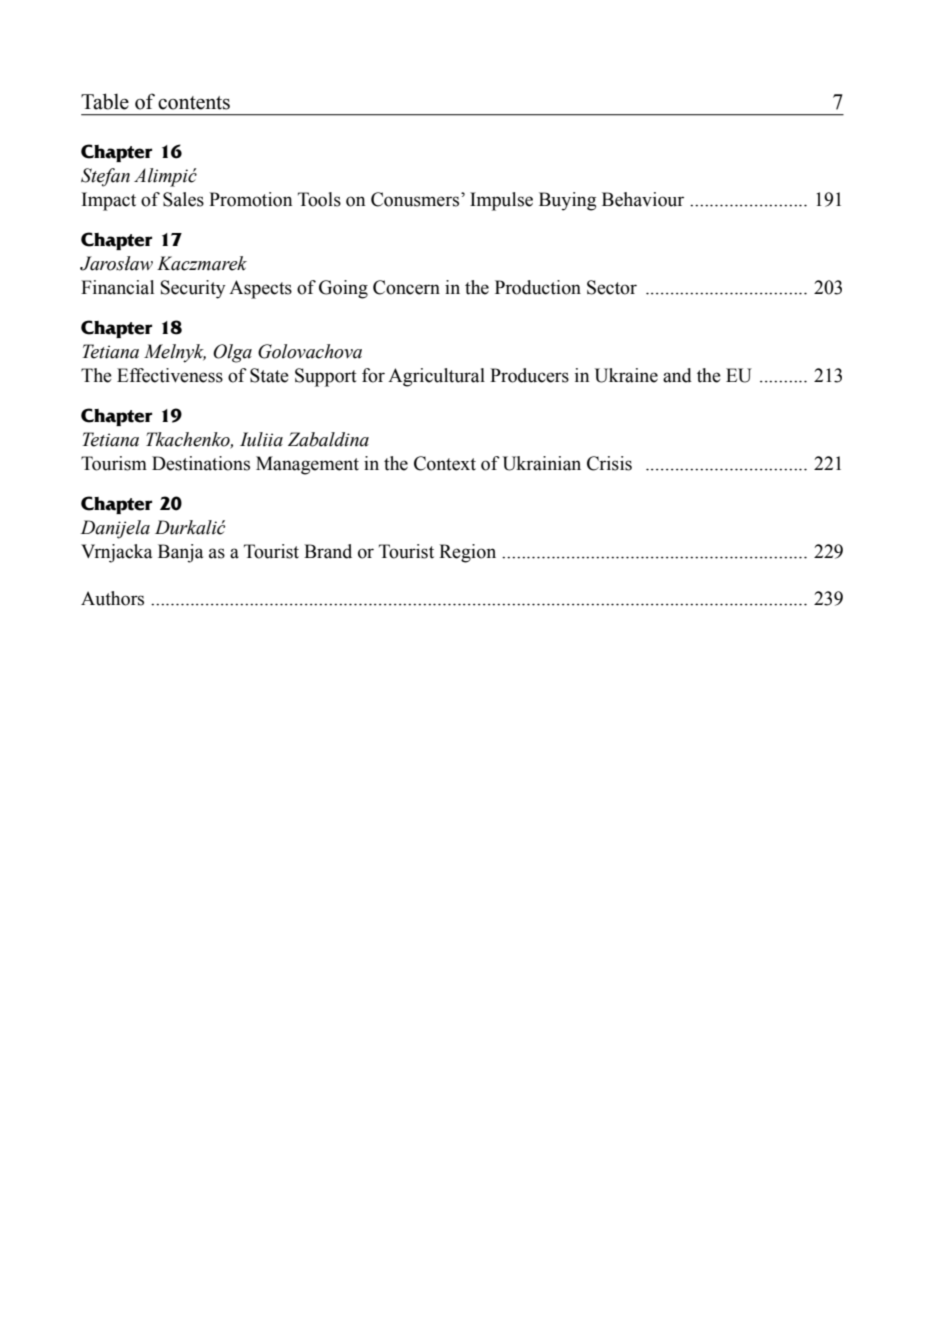 This screenshot has width=925, height=1317. What do you see at coordinates (194, 103) in the screenshot?
I see `contents` at bounding box center [194, 103].
